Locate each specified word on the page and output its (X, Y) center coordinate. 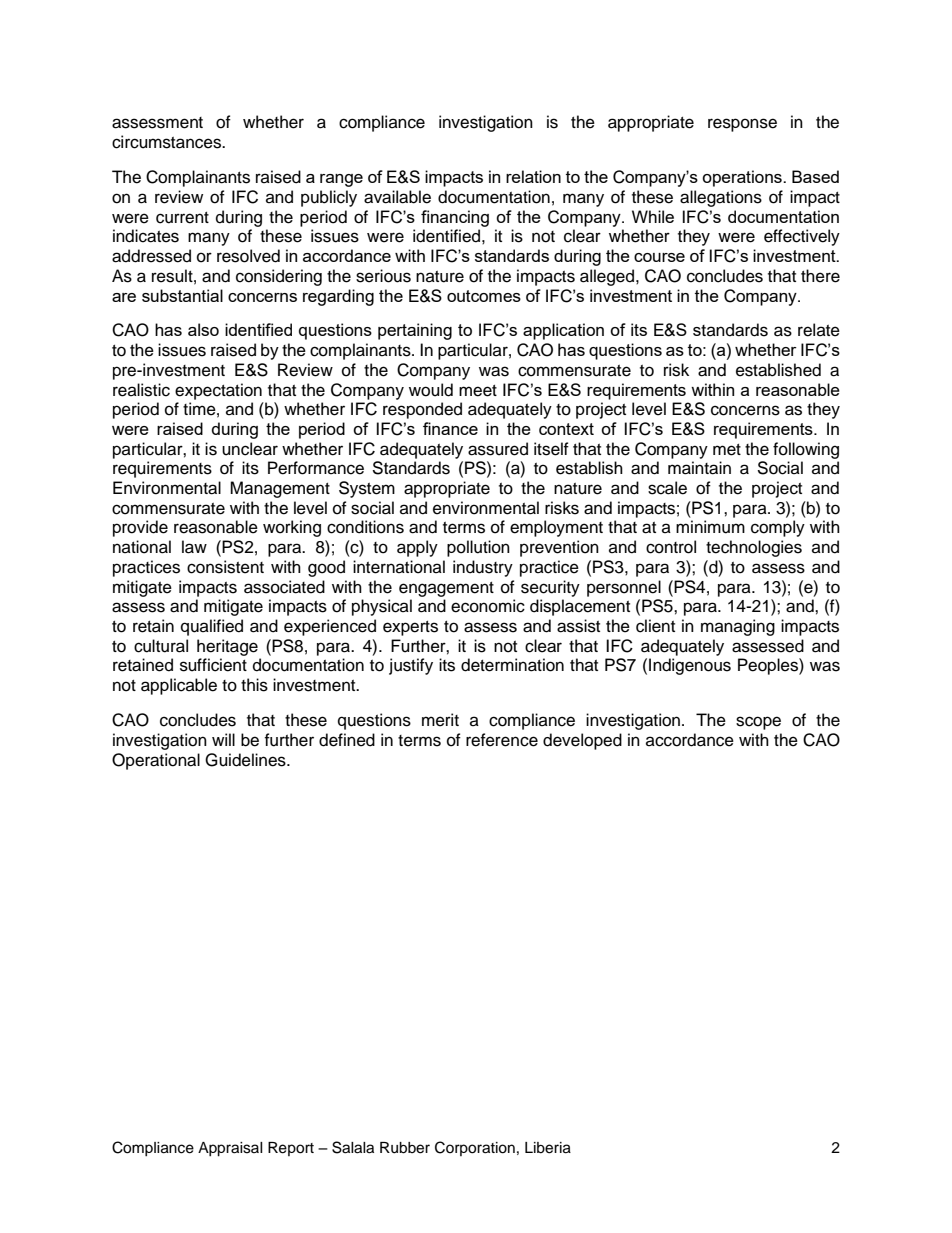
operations (743, 178)
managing (738, 627)
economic (488, 606)
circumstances (167, 142)
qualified (212, 627)
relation (533, 176)
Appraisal (230, 1149)
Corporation (475, 1148)
